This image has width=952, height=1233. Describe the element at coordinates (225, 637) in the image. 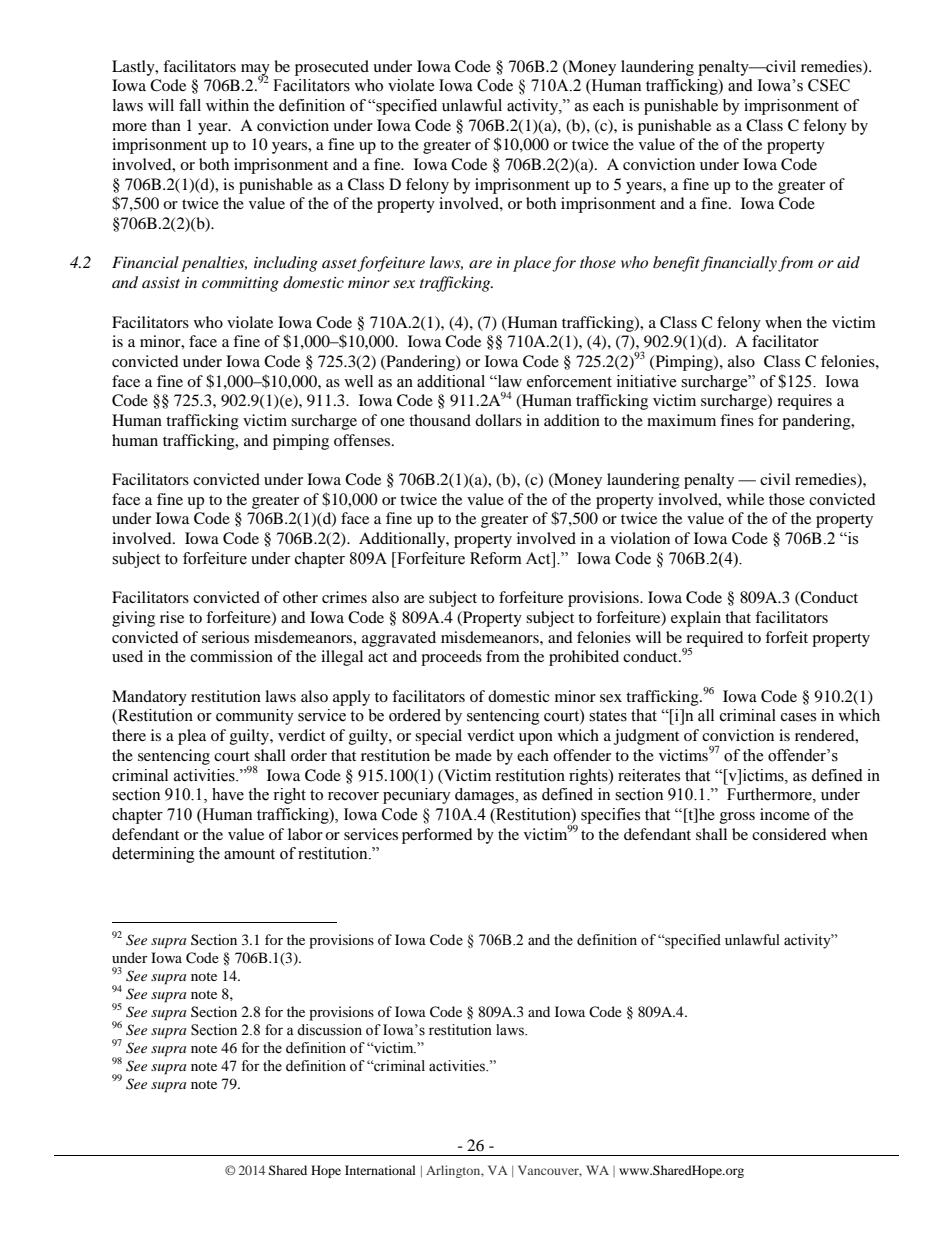

I see `serious` at that location.
